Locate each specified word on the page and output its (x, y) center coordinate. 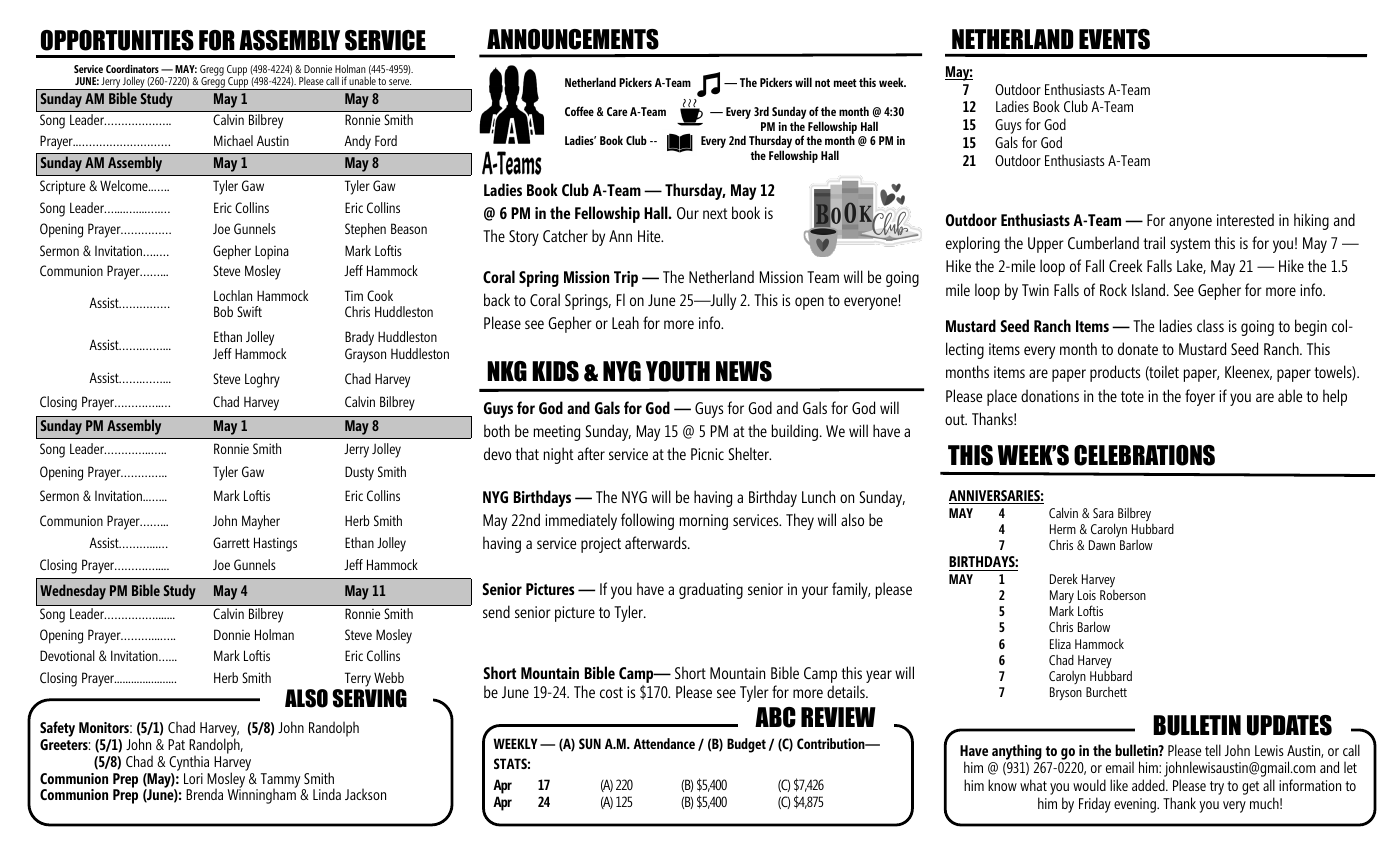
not (822, 83)
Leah (625, 322)
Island (1150, 289)
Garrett (231, 542)
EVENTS (1114, 39)
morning (704, 522)
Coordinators (132, 68)
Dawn (1102, 545)
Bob (223, 311)
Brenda (204, 794)
